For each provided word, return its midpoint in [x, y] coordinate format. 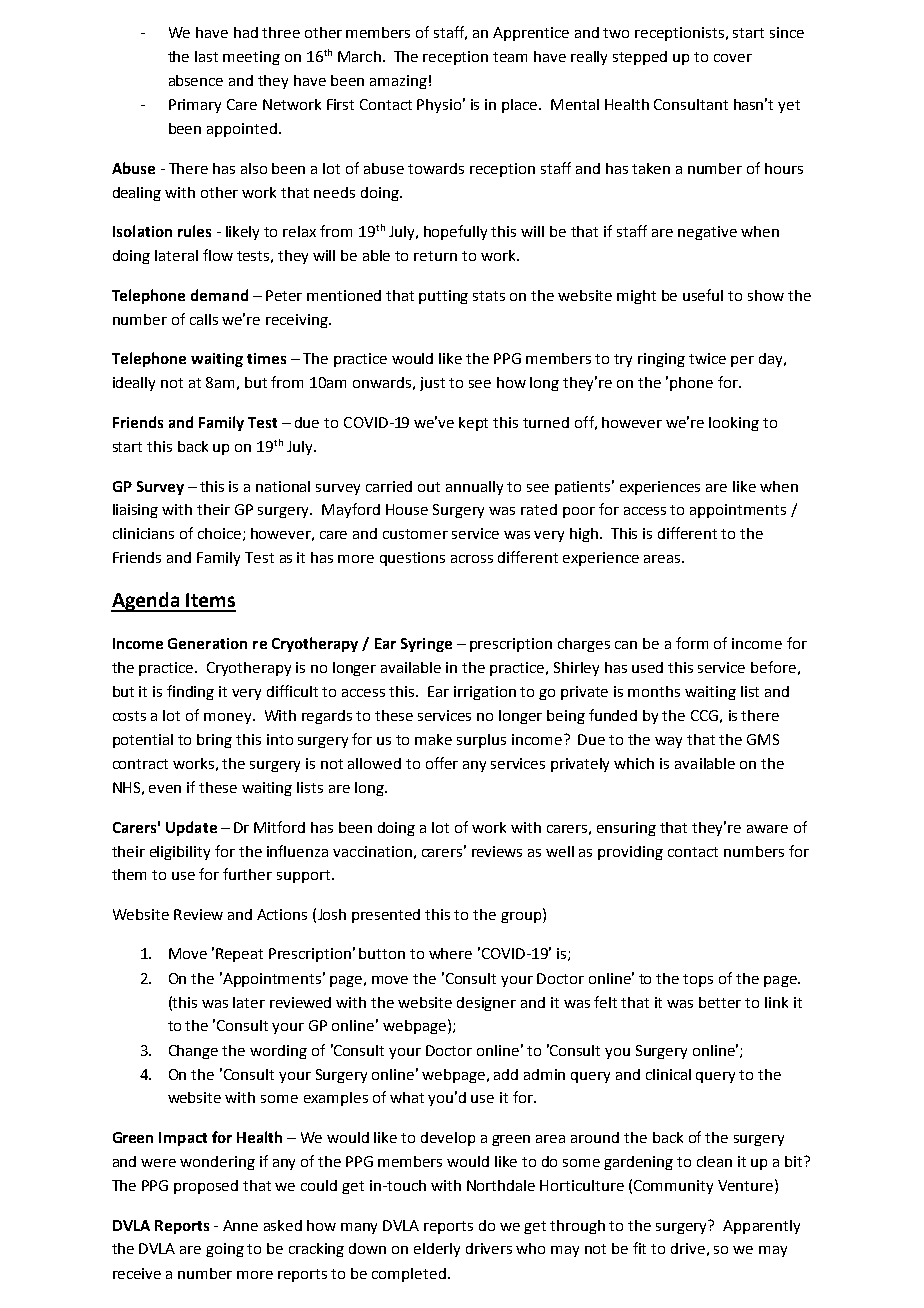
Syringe [426, 645]
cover [733, 58]
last [206, 56]
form [692, 643]
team [510, 57]
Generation [207, 643]
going [225, 1250]
